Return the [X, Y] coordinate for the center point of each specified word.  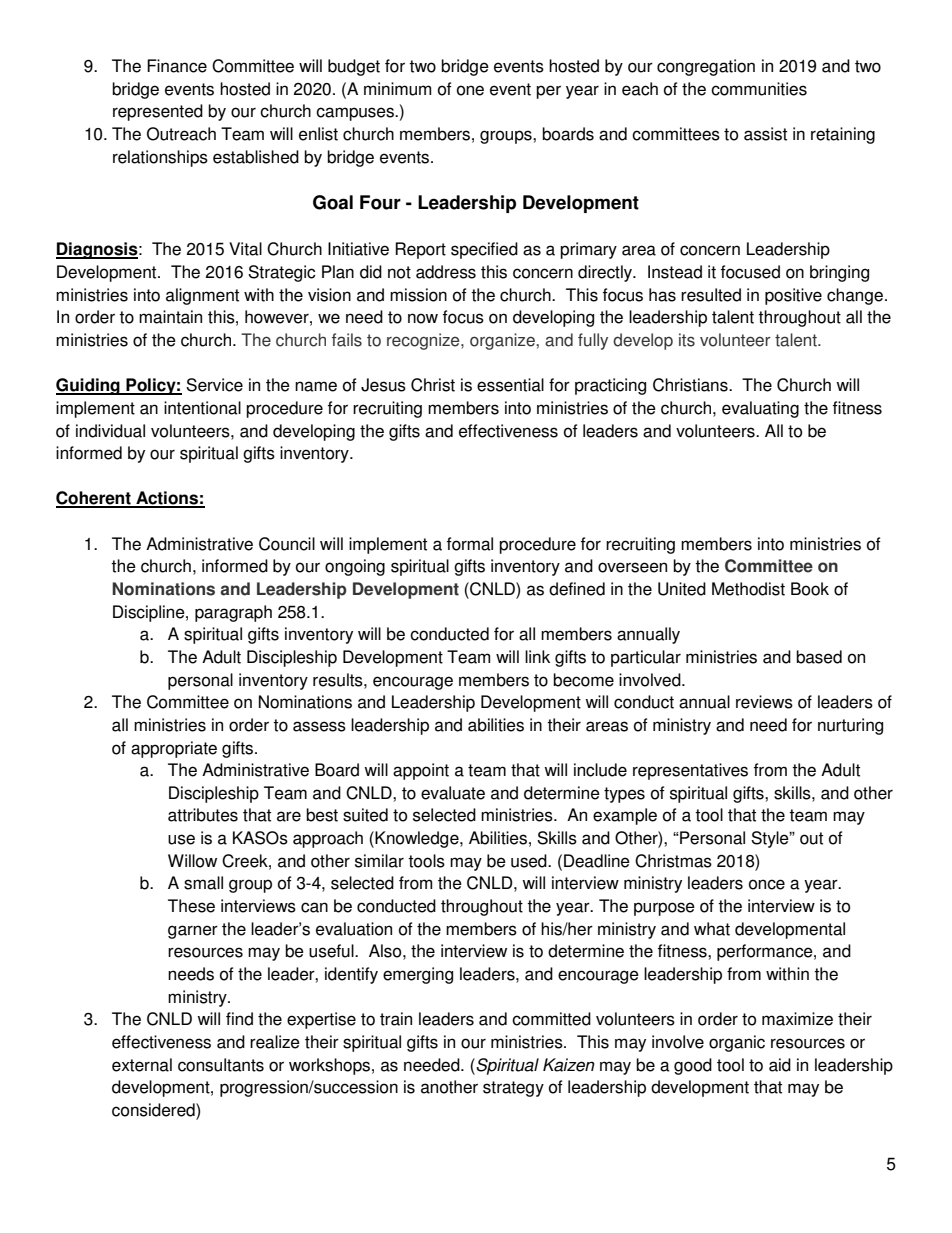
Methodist [748, 589]
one [470, 90]
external [142, 1065]
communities [759, 89]
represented [158, 112]
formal [470, 544]
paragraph [233, 613]
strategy [513, 1089]
